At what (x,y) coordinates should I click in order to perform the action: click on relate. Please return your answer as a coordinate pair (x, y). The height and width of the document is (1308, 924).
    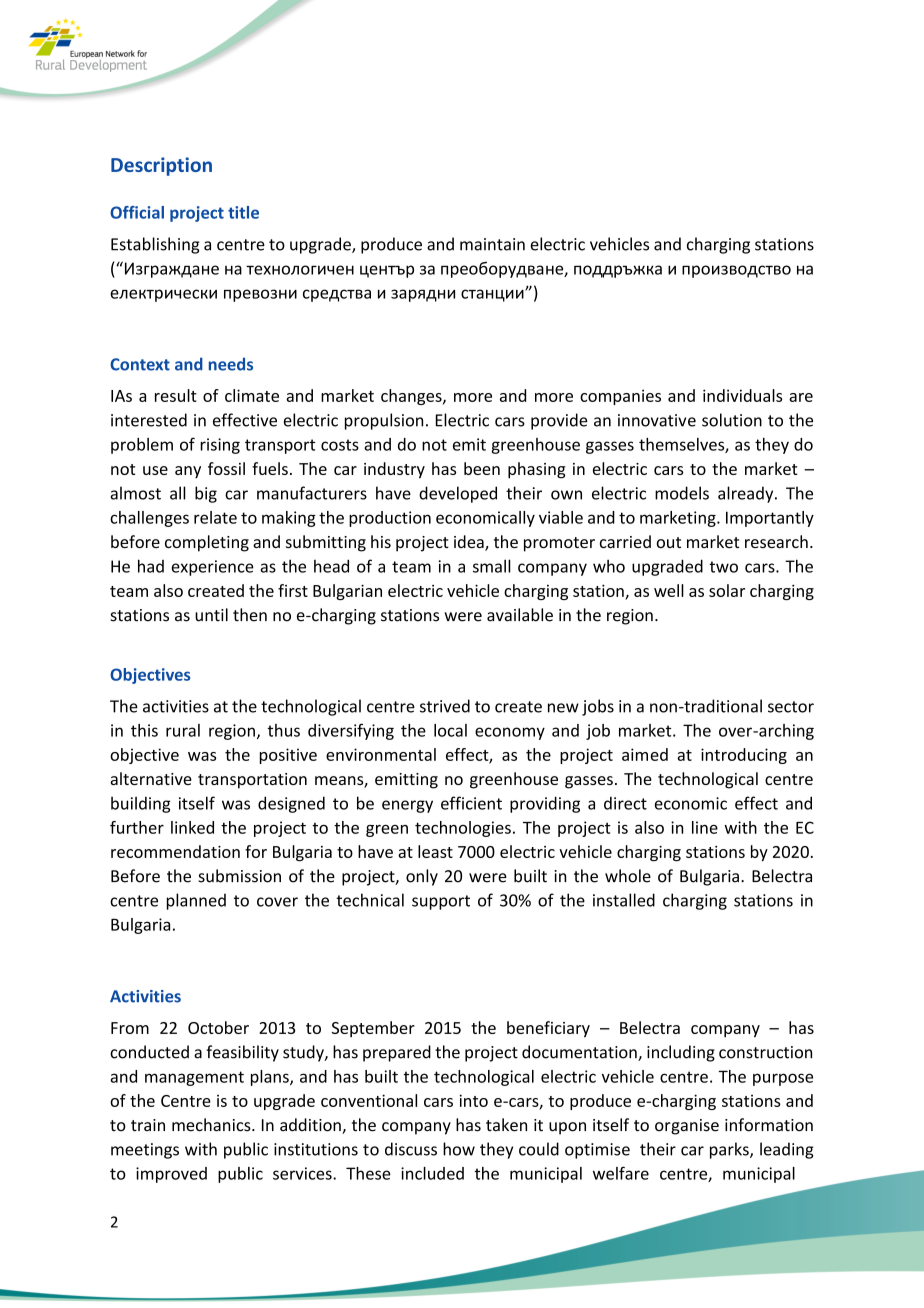
    Looking at the image, I should click on (215, 517).
